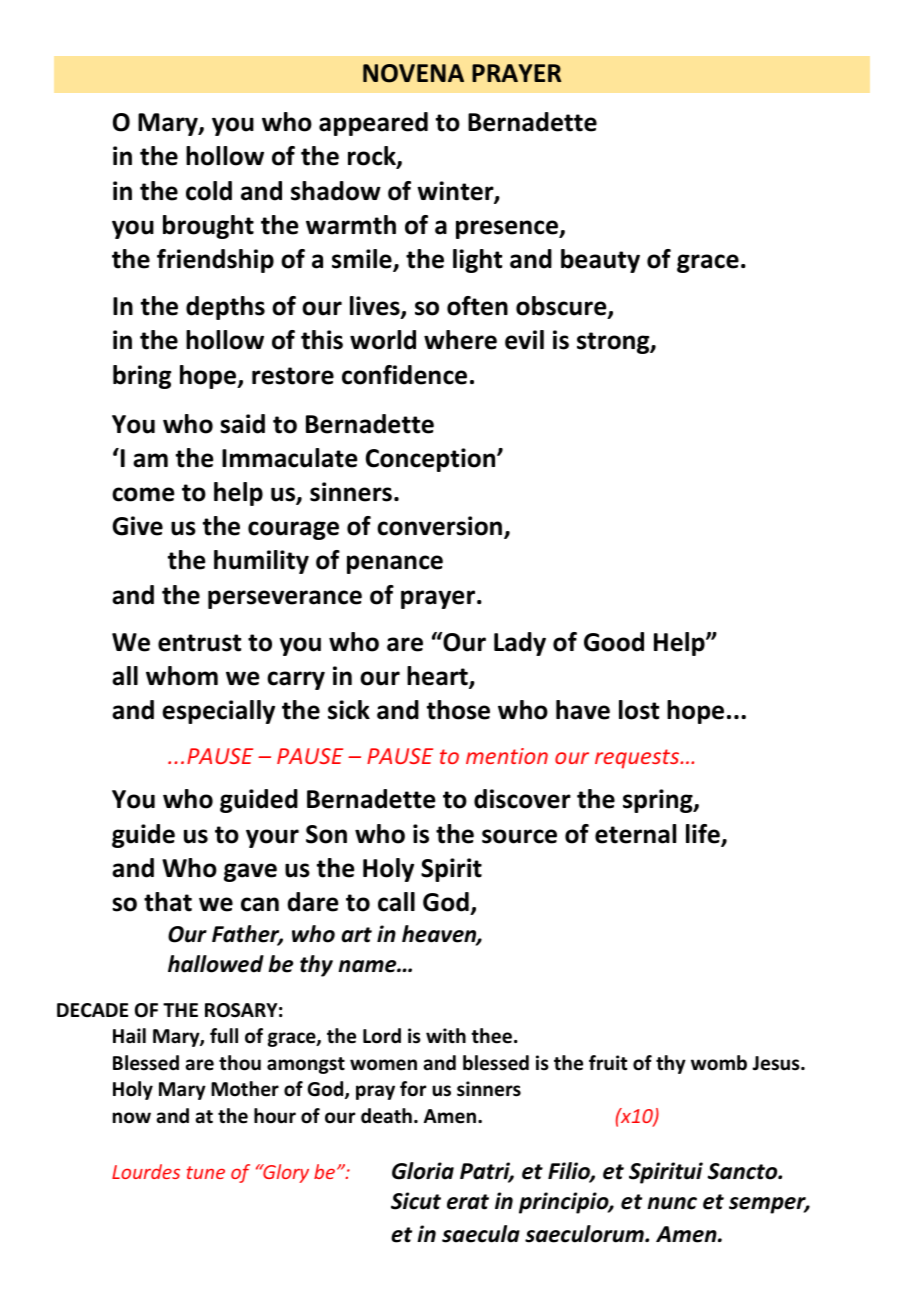  Describe the element at coordinates (438, 677) in the screenshot. I see `heart` at that location.
